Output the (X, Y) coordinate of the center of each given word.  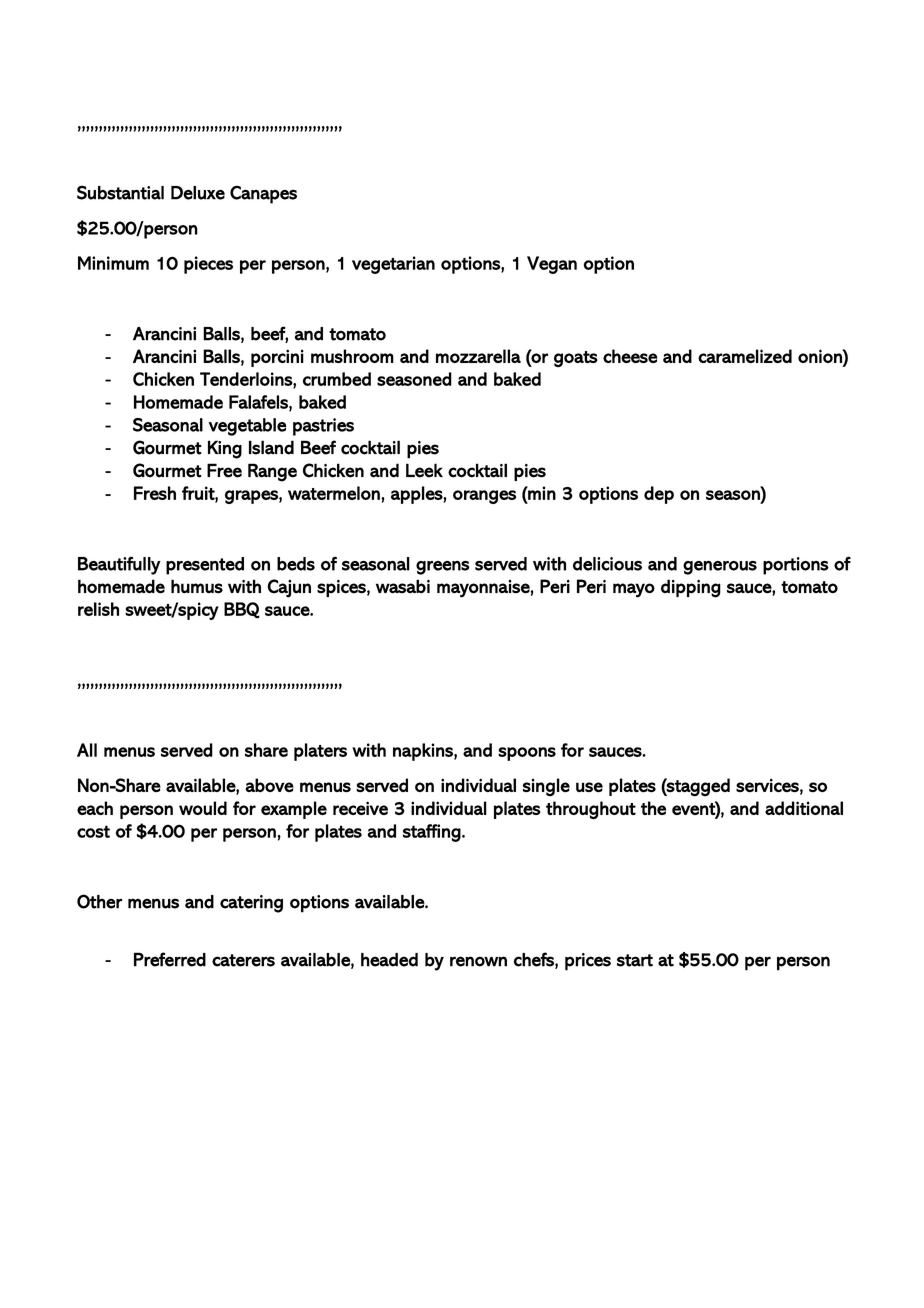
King (225, 449)
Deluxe (198, 193)
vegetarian (393, 265)
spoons (527, 754)
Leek (424, 470)
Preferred (170, 959)
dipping (691, 588)
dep (659, 495)
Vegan (552, 265)
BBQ (242, 610)
